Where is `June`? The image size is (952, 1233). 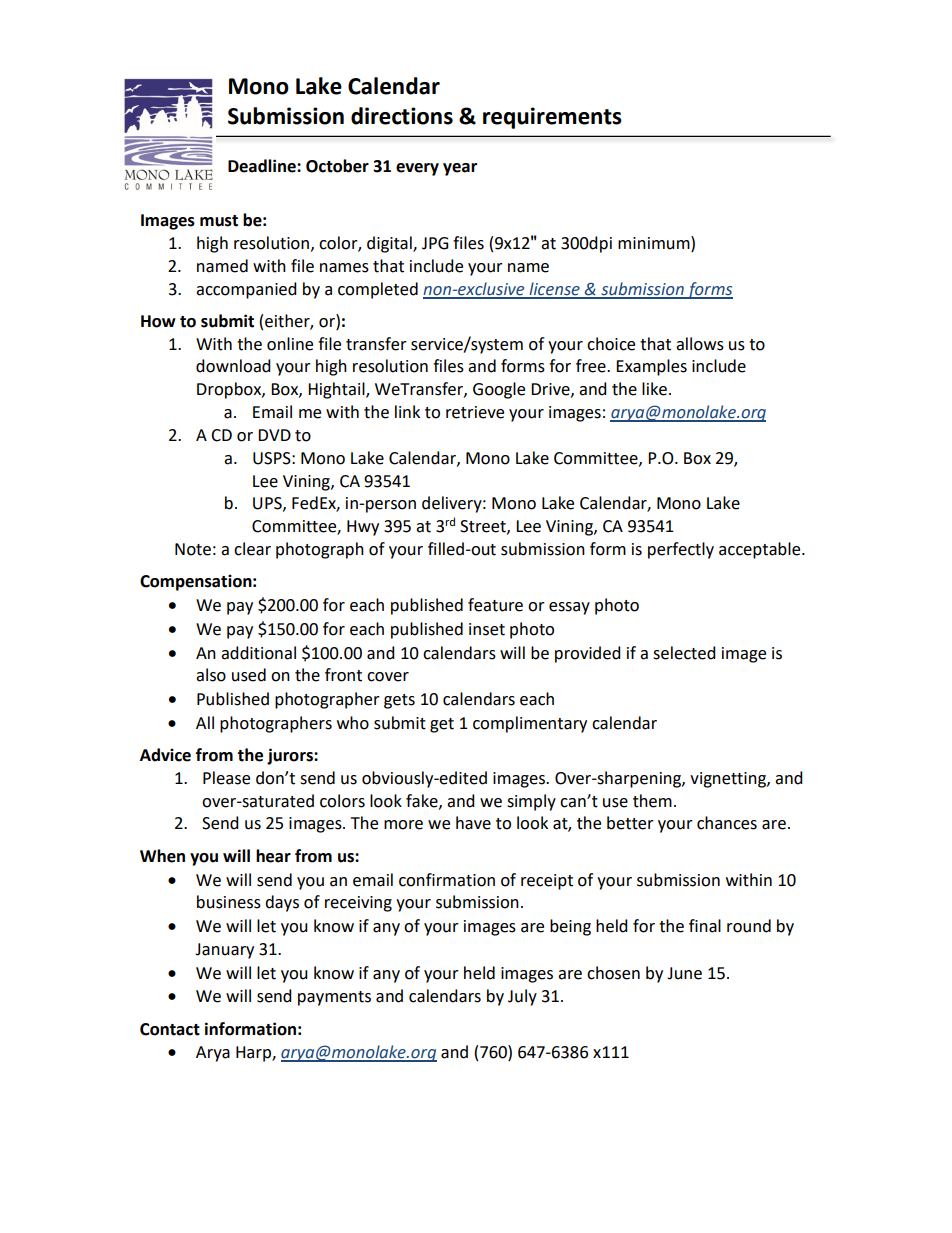
June is located at coordinates (684, 973).
